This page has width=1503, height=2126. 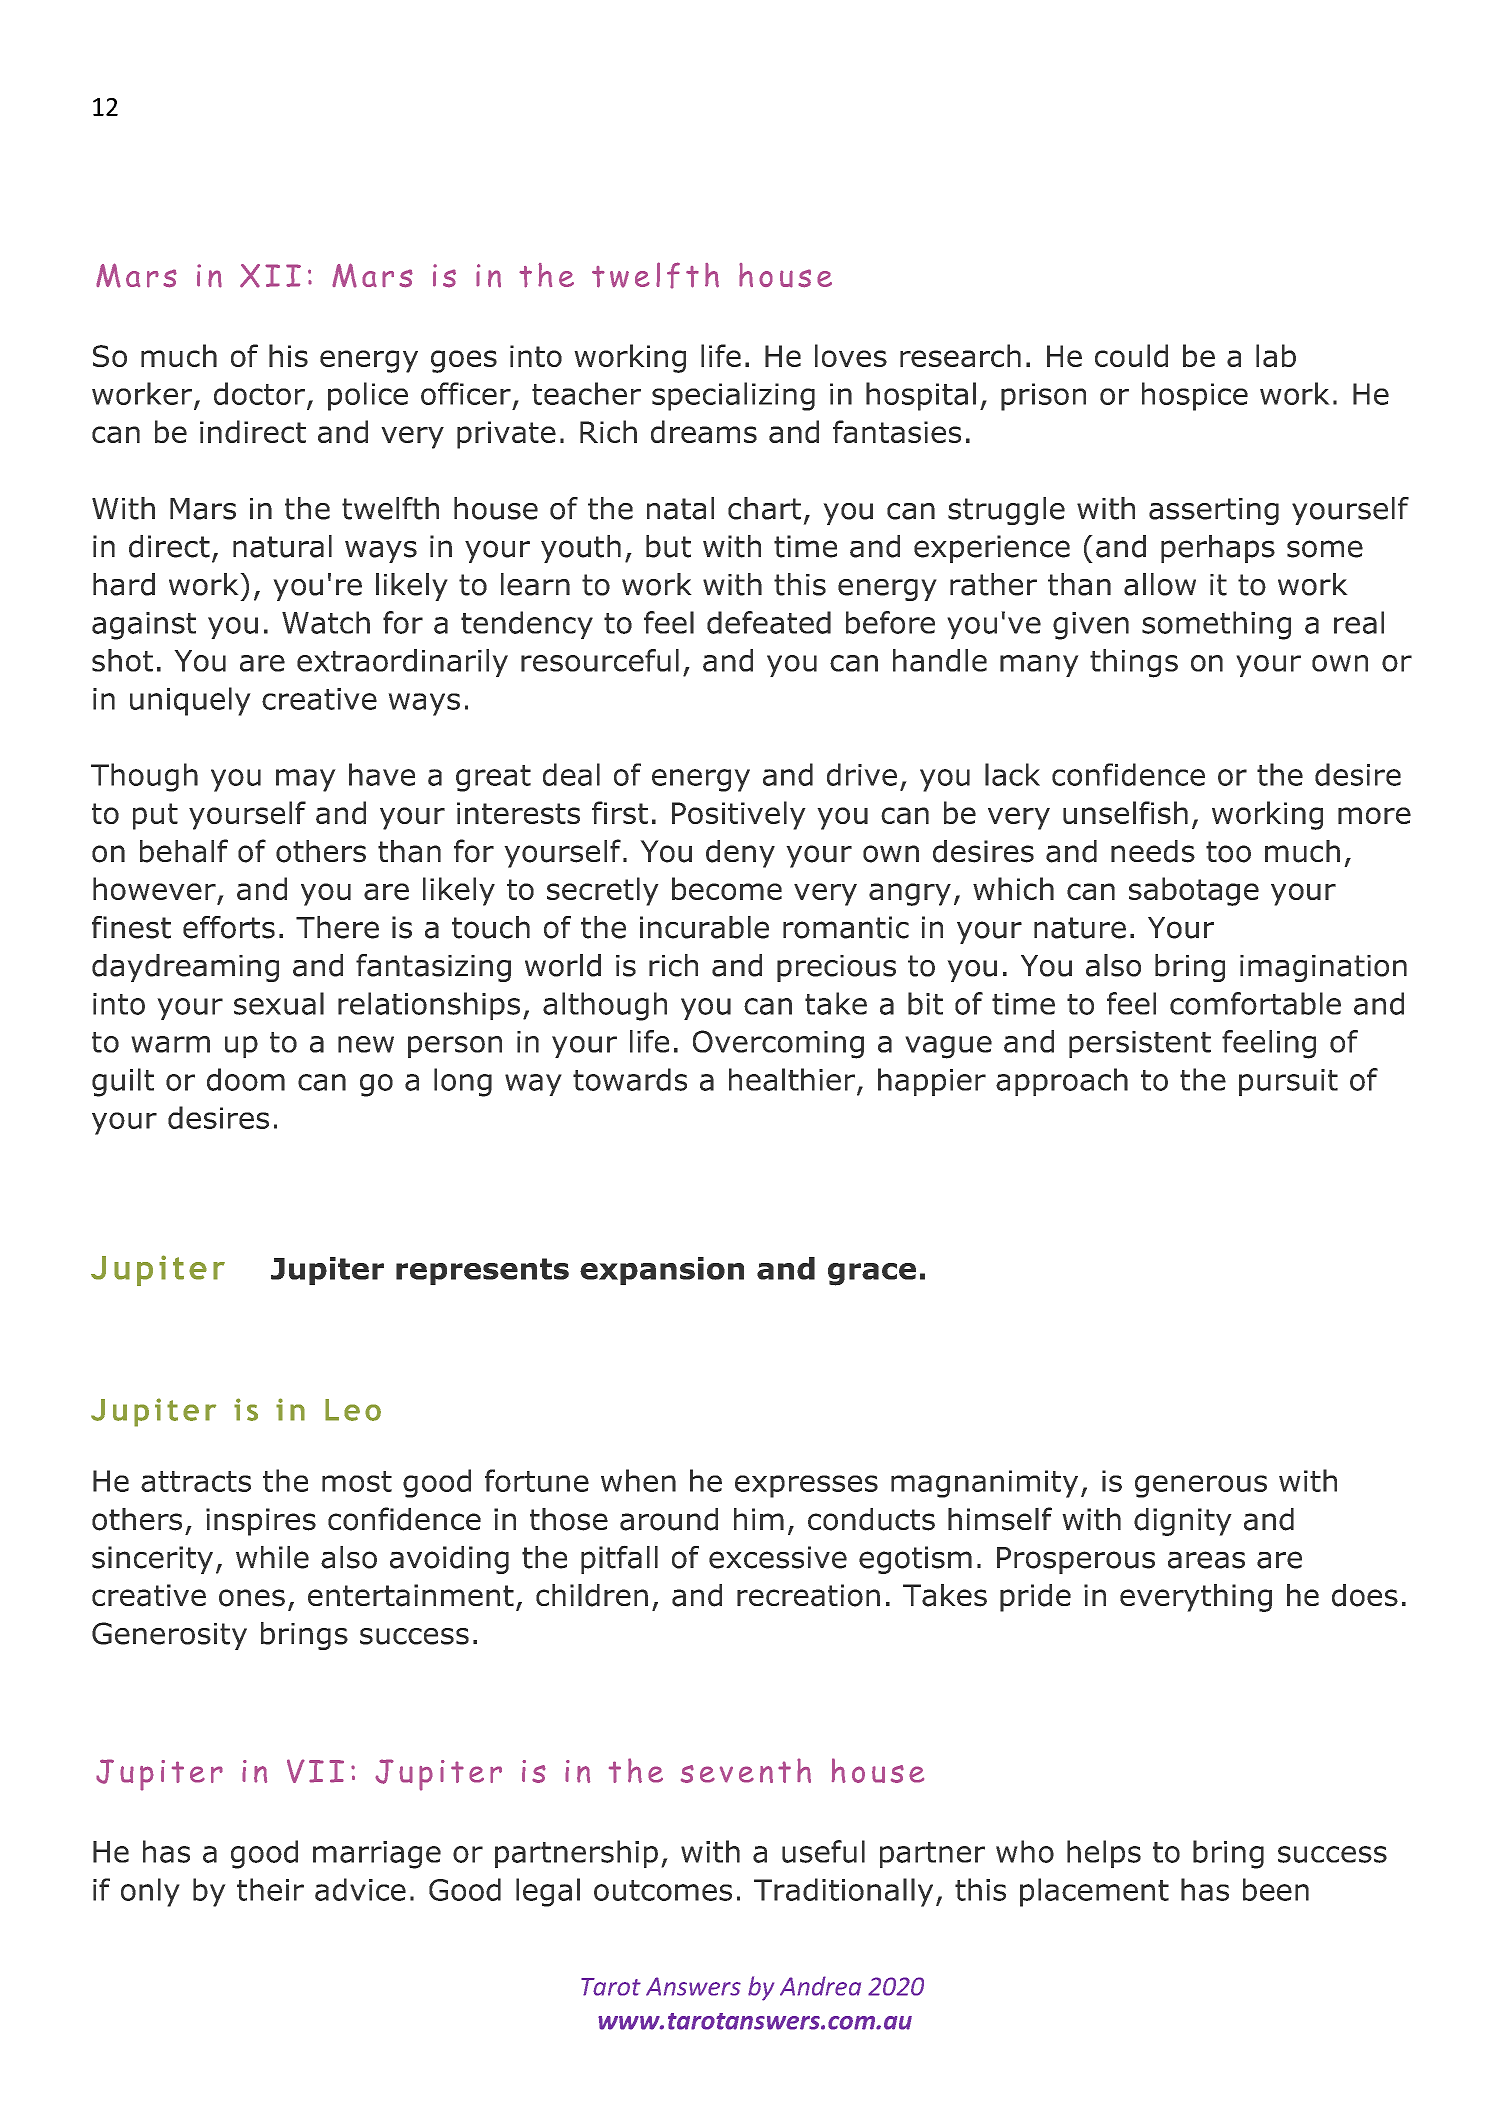 I want to click on behalf, so click(x=184, y=851).
